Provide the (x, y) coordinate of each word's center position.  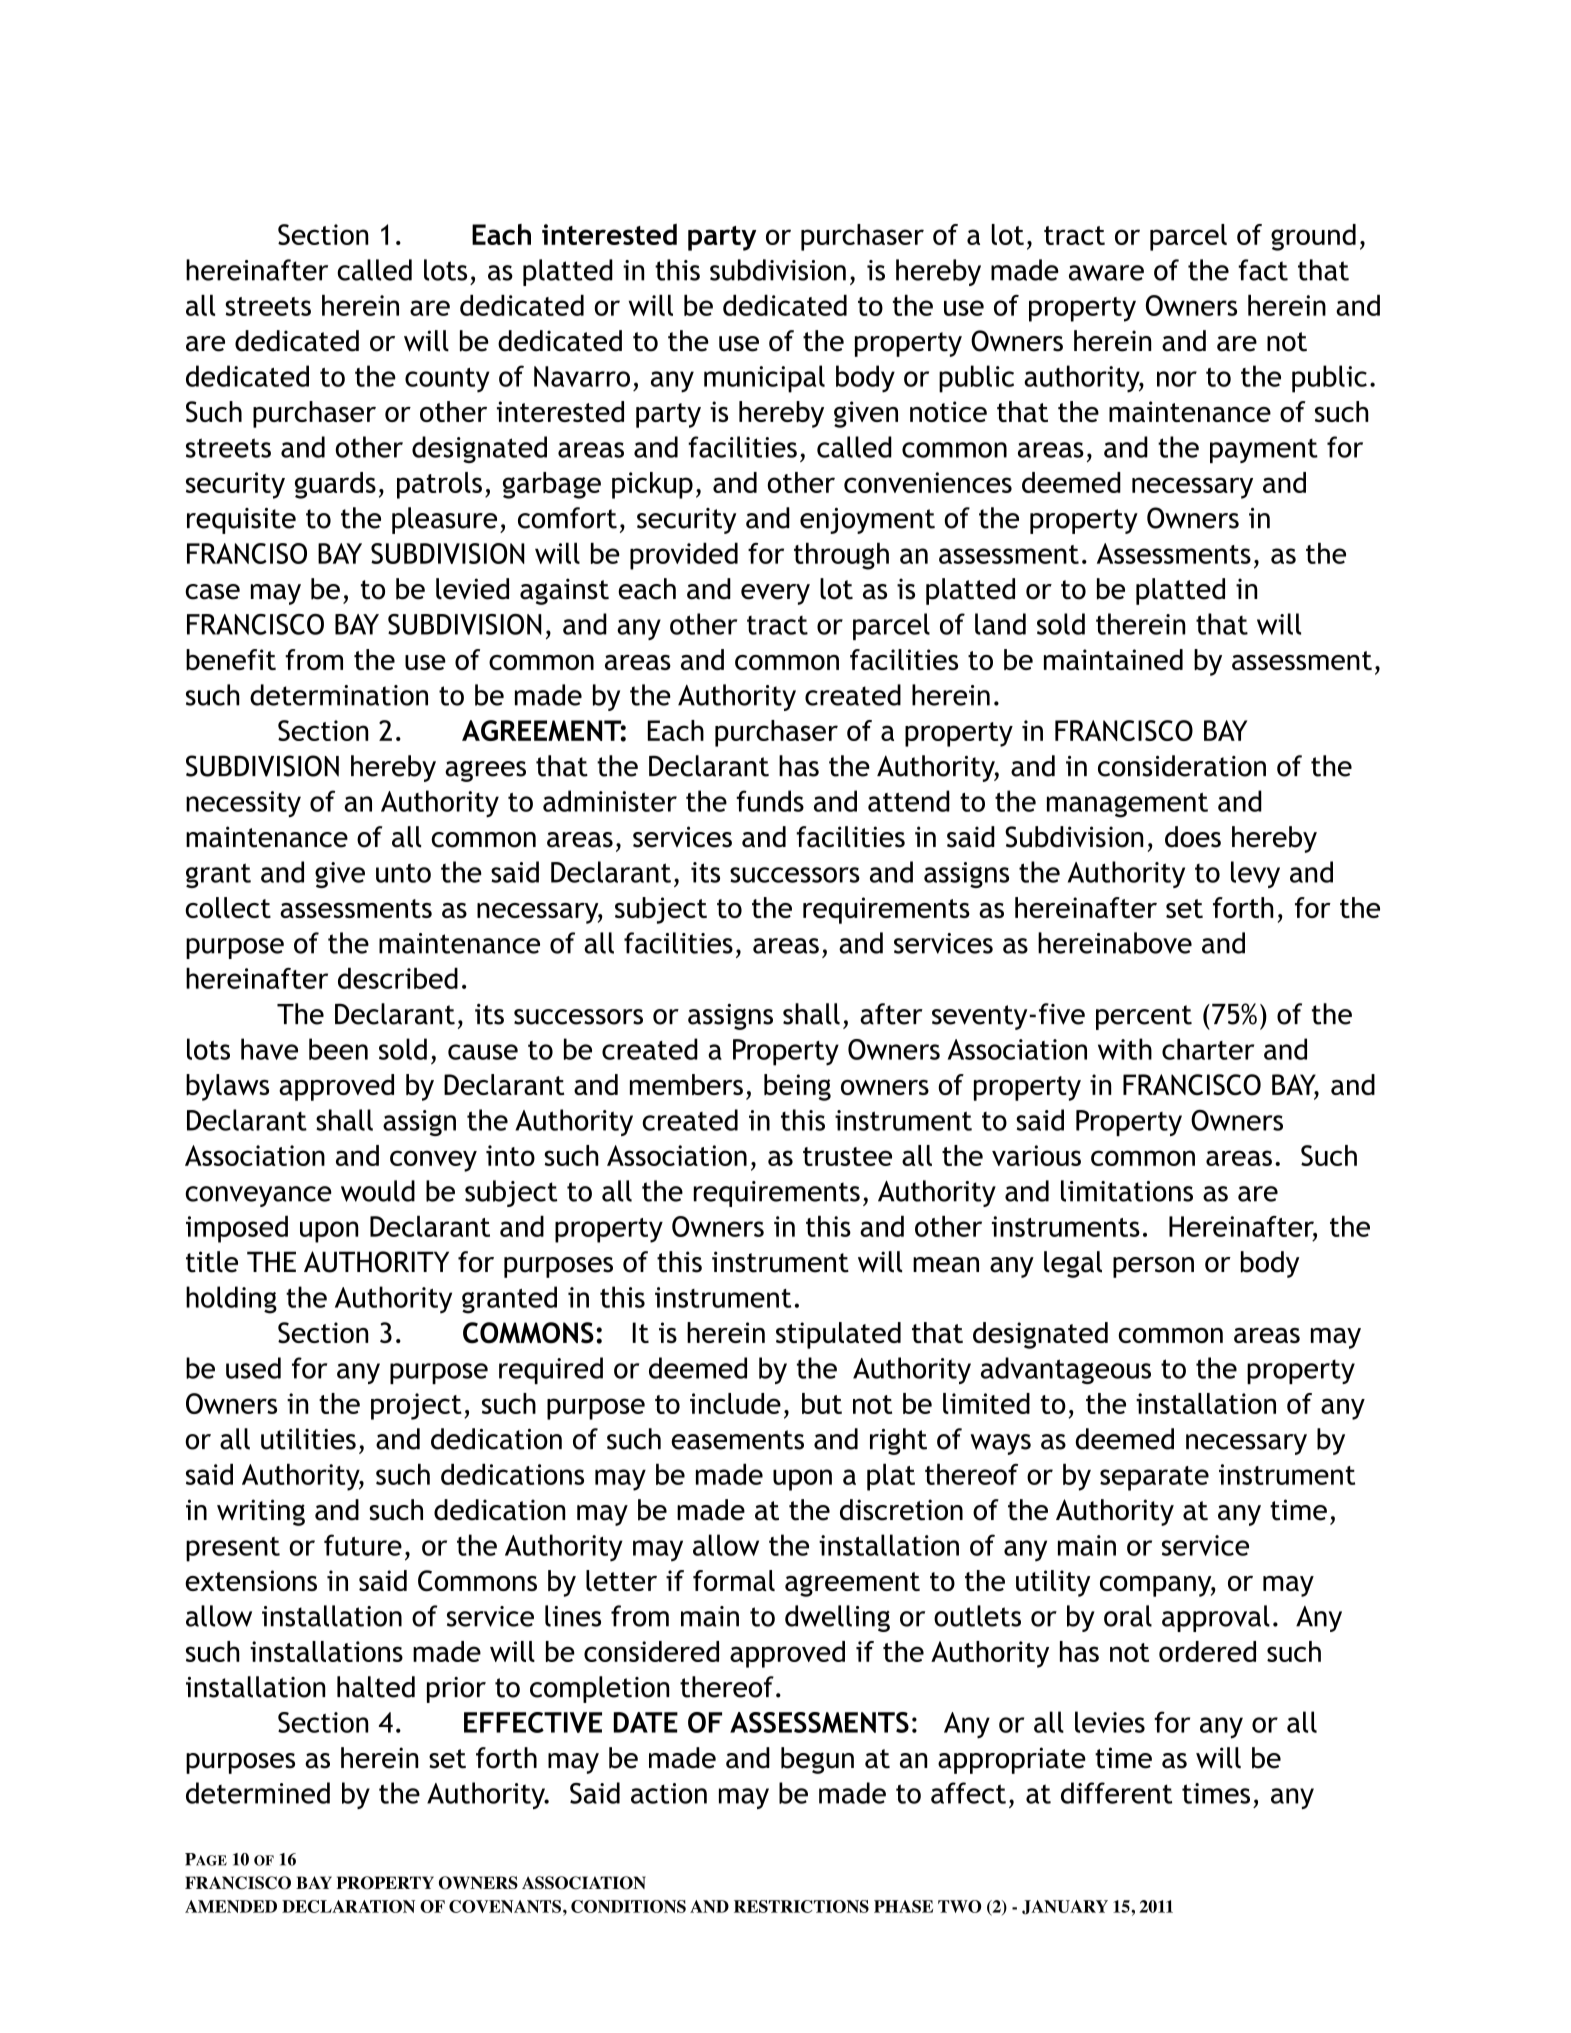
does (1193, 837)
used (253, 1368)
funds (770, 801)
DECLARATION (348, 1906)
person (1153, 1267)
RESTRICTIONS (801, 1906)
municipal (764, 379)
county (447, 380)
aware (1106, 273)
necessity (243, 804)
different (1116, 1793)
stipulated (838, 1335)
